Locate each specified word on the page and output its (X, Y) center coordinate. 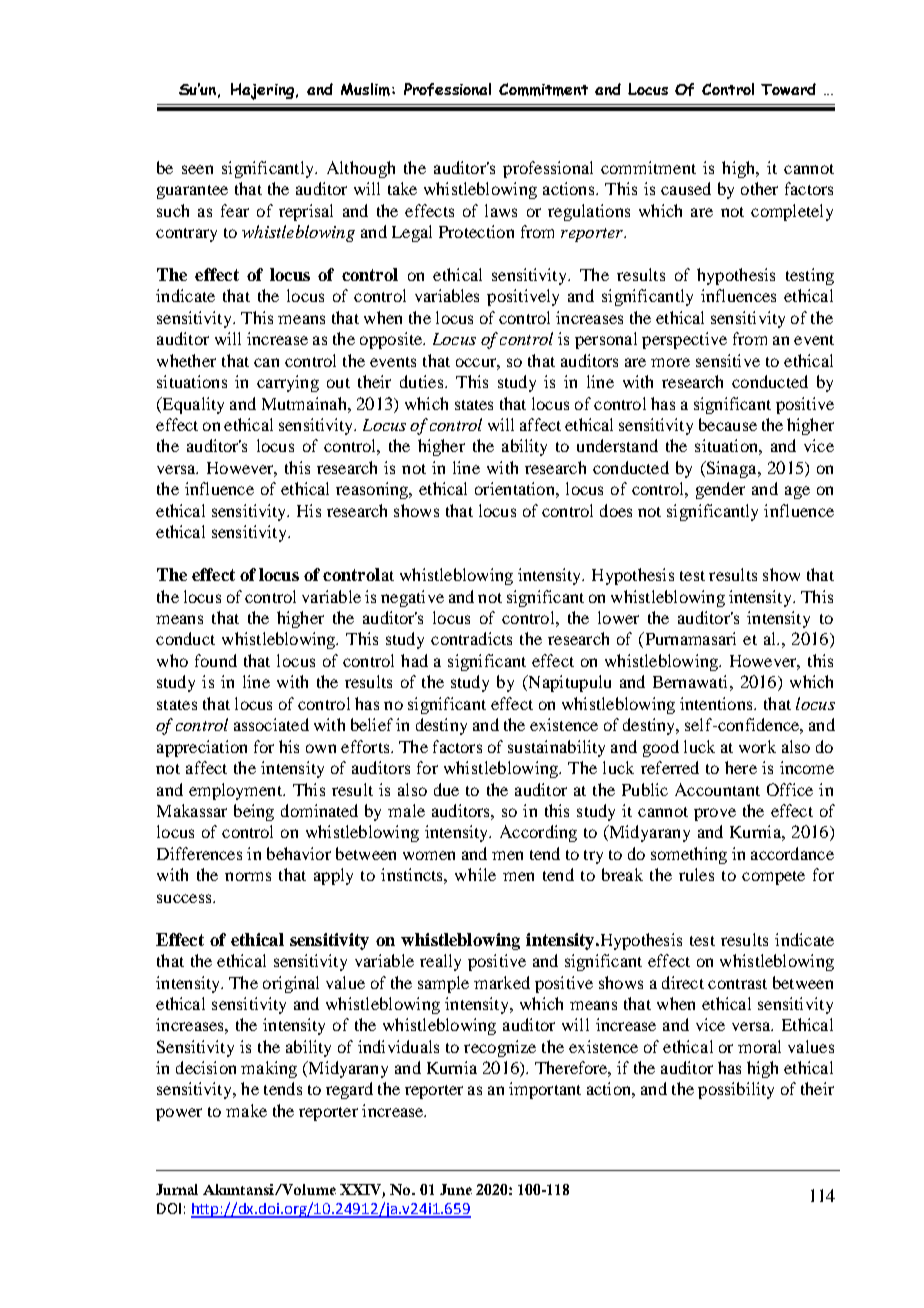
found (216, 660)
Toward (788, 89)
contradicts (471, 638)
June (456, 1189)
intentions (717, 703)
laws (501, 210)
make (246, 1110)
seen (197, 169)
